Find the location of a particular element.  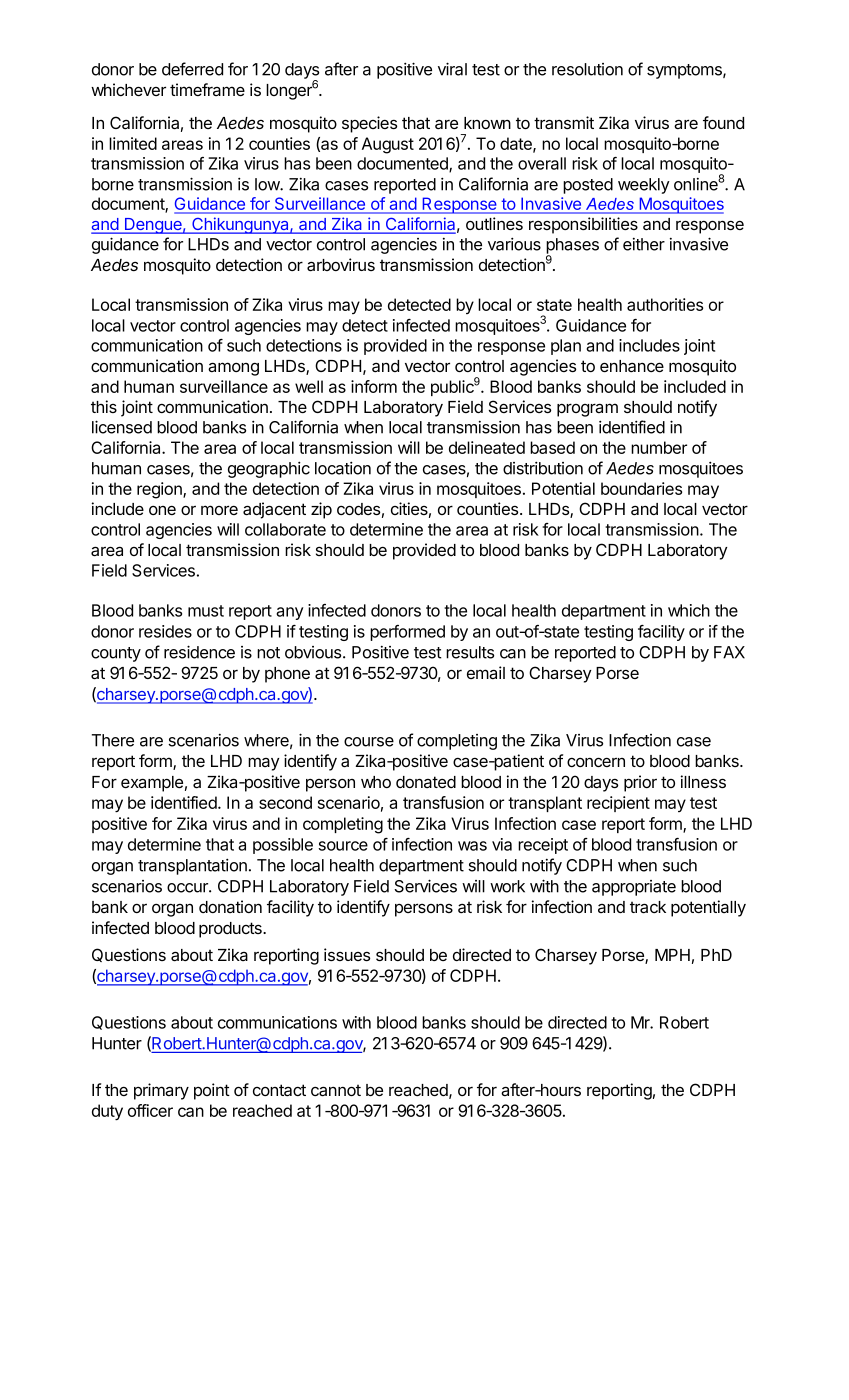

results is located at coordinates (470, 652).
